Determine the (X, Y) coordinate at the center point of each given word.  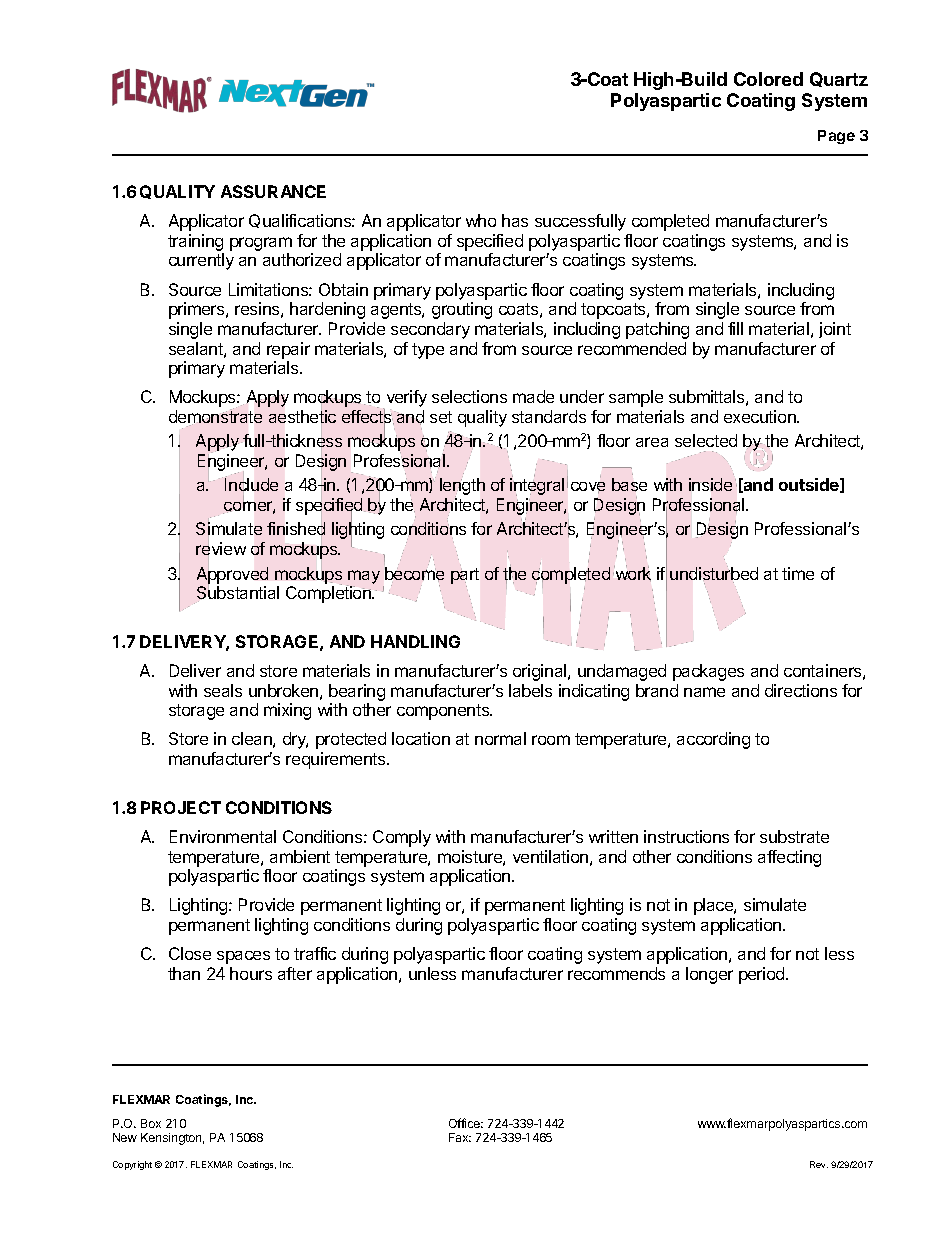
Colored (768, 79)
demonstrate (215, 417)
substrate (794, 836)
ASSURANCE (273, 191)
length (462, 487)
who (481, 220)
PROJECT (181, 807)
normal (500, 738)
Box (151, 1123)
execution (761, 416)
